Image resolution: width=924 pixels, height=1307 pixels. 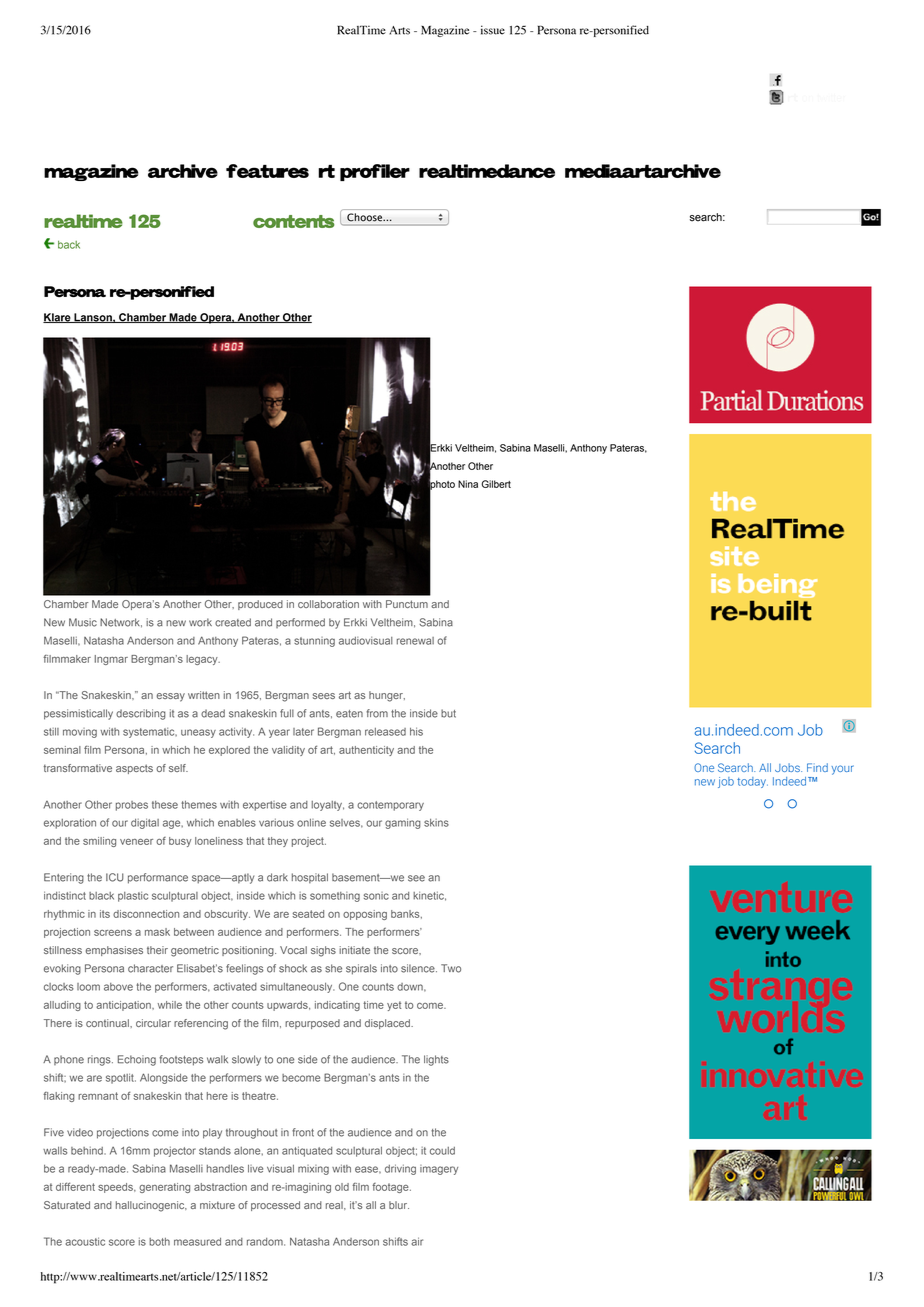 I want to click on hallucinogenic, so click(x=151, y=1206).
